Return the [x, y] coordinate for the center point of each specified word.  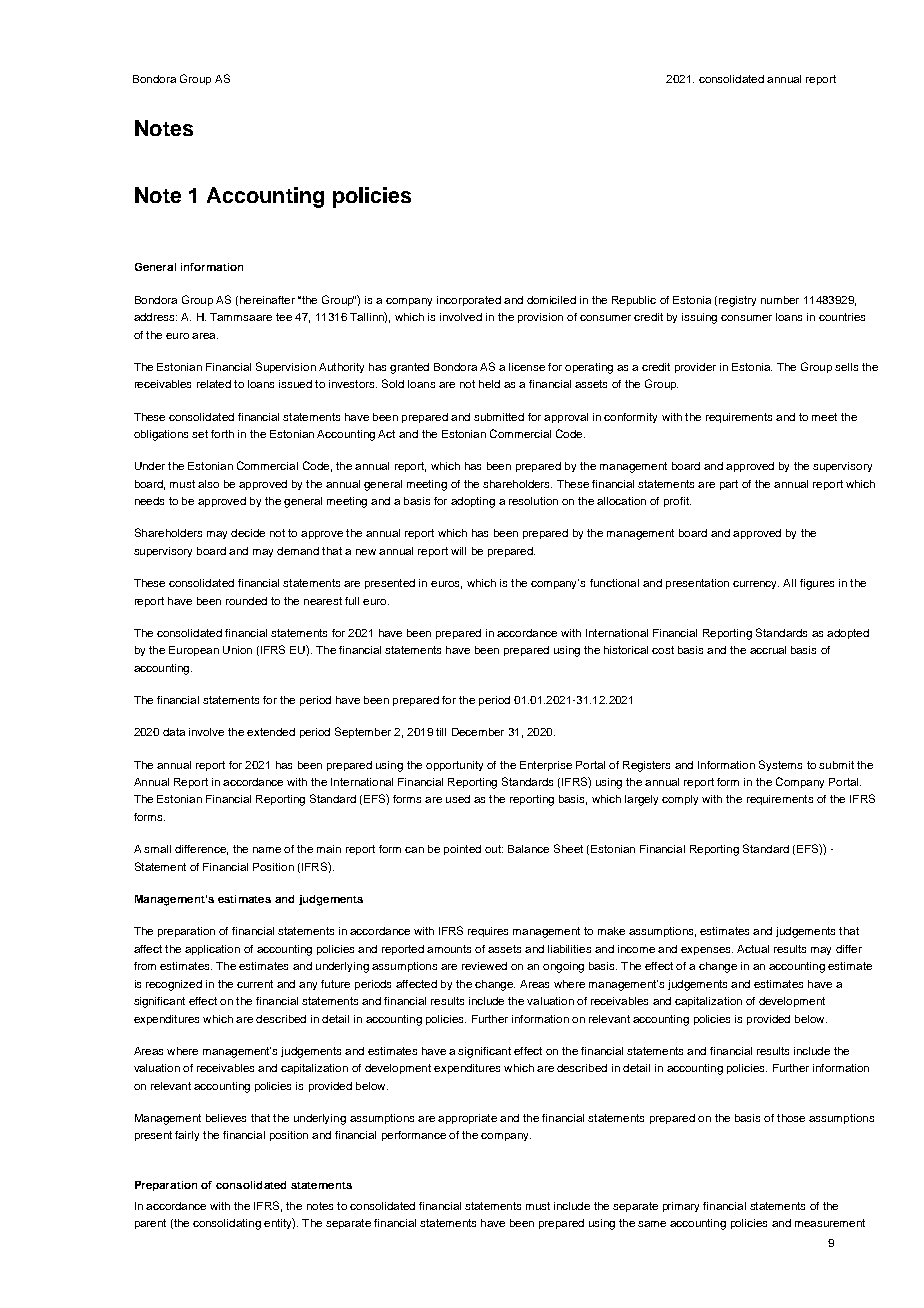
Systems [780, 765]
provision [540, 318]
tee [284, 317]
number [780, 300]
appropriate [467, 1119]
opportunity [454, 766]
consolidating [227, 1224]
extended [271, 732]
